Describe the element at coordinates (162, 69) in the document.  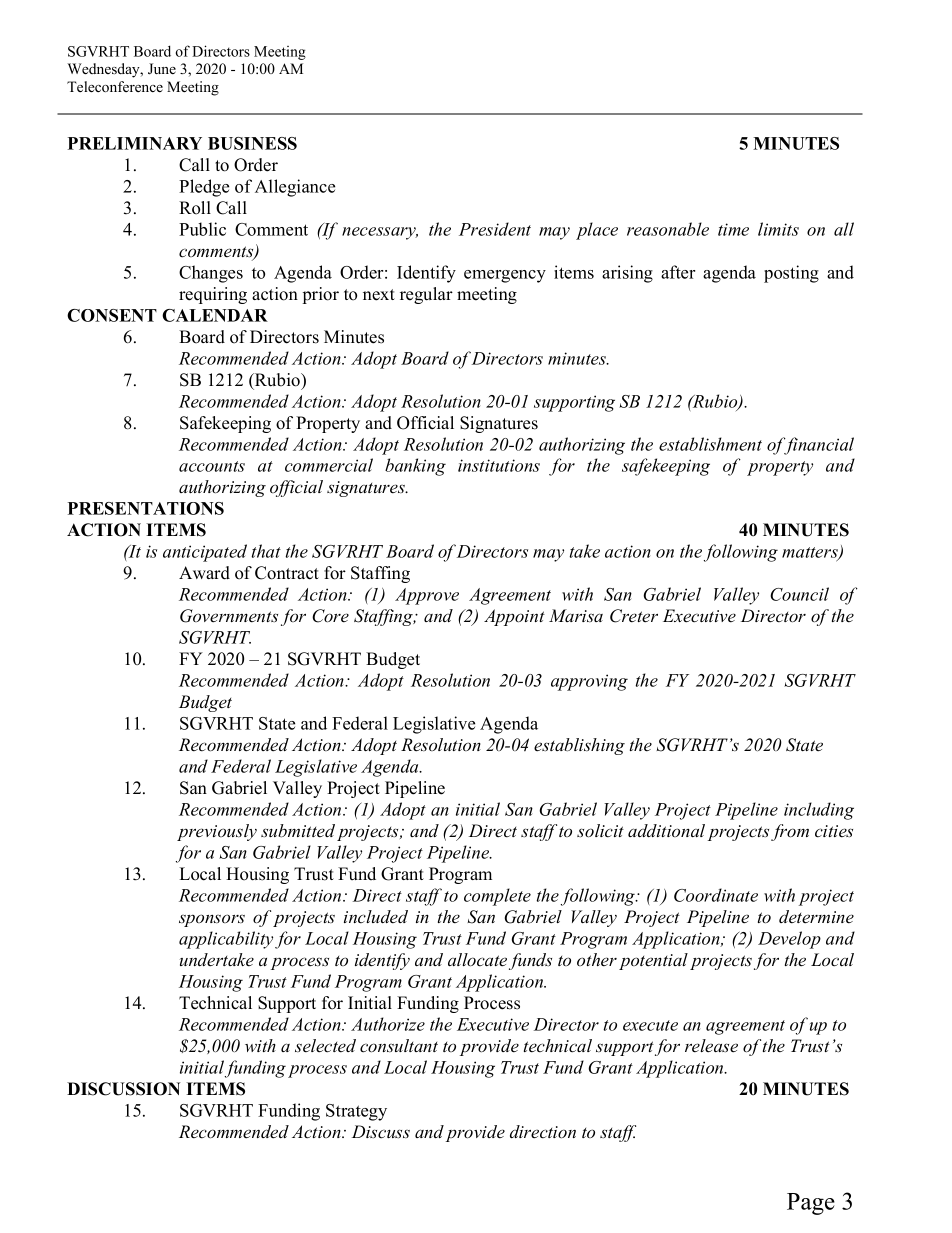
I see `June` at that location.
